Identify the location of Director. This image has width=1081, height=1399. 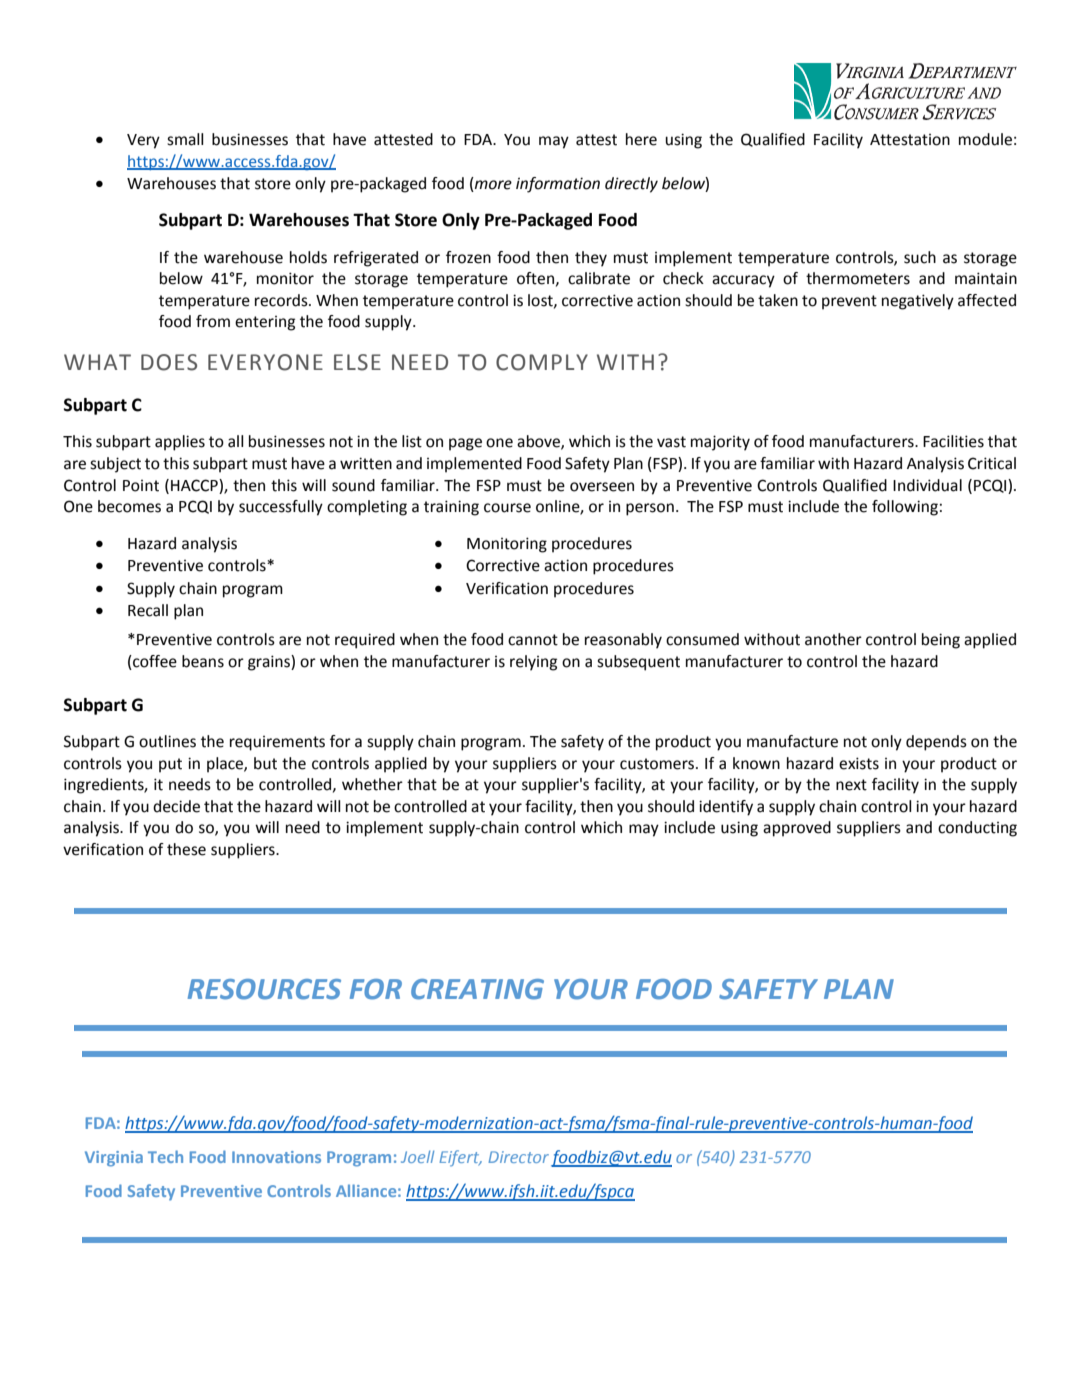
(518, 1157).
